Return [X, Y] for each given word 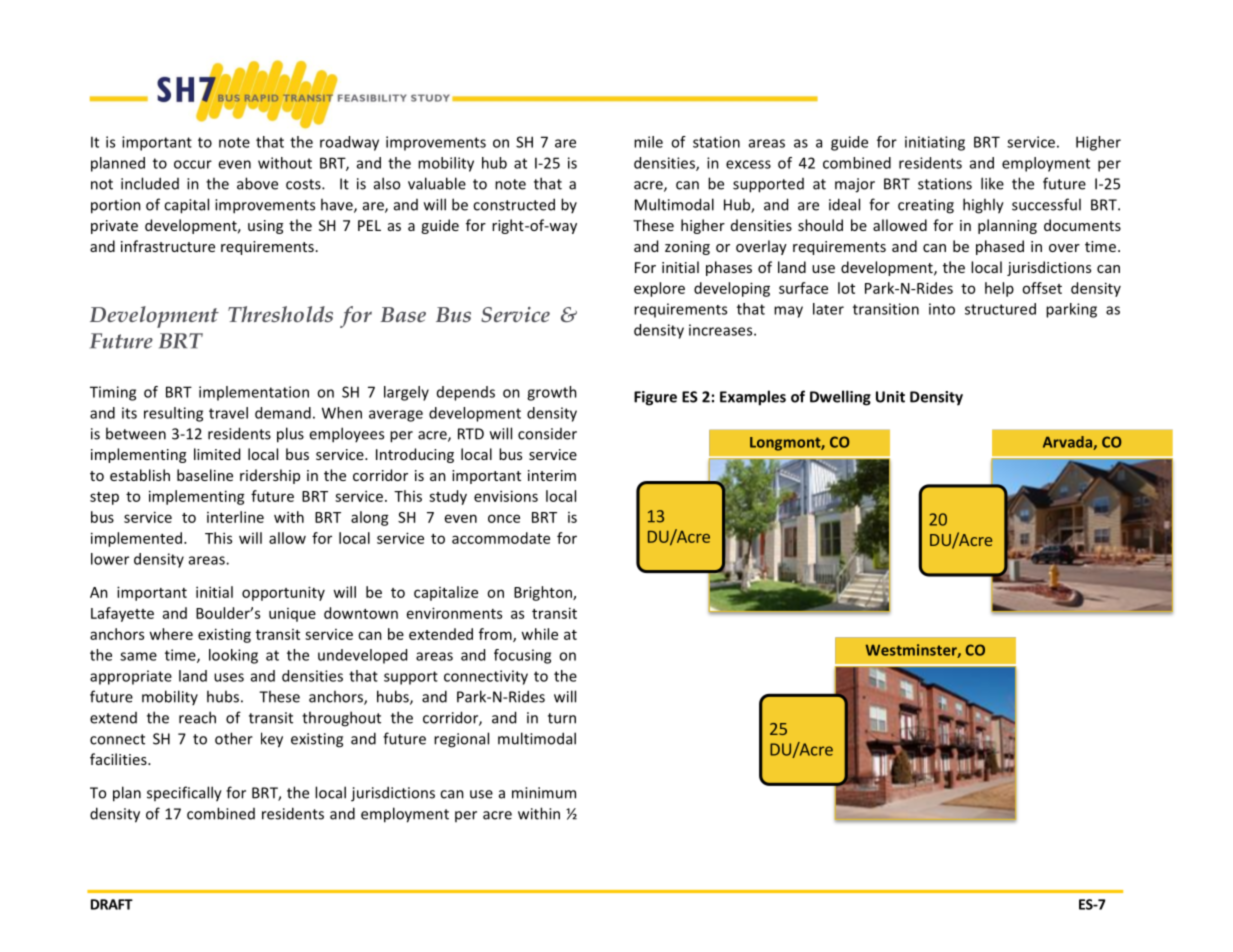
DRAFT [112, 904]
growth [552, 393]
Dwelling [840, 398]
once [504, 518]
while [539, 634]
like [992, 183]
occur [193, 164]
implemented [136, 539]
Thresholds [280, 314]
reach [197, 717]
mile [648, 142]
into [942, 309]
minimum [544, 793]
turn [562, 718]
